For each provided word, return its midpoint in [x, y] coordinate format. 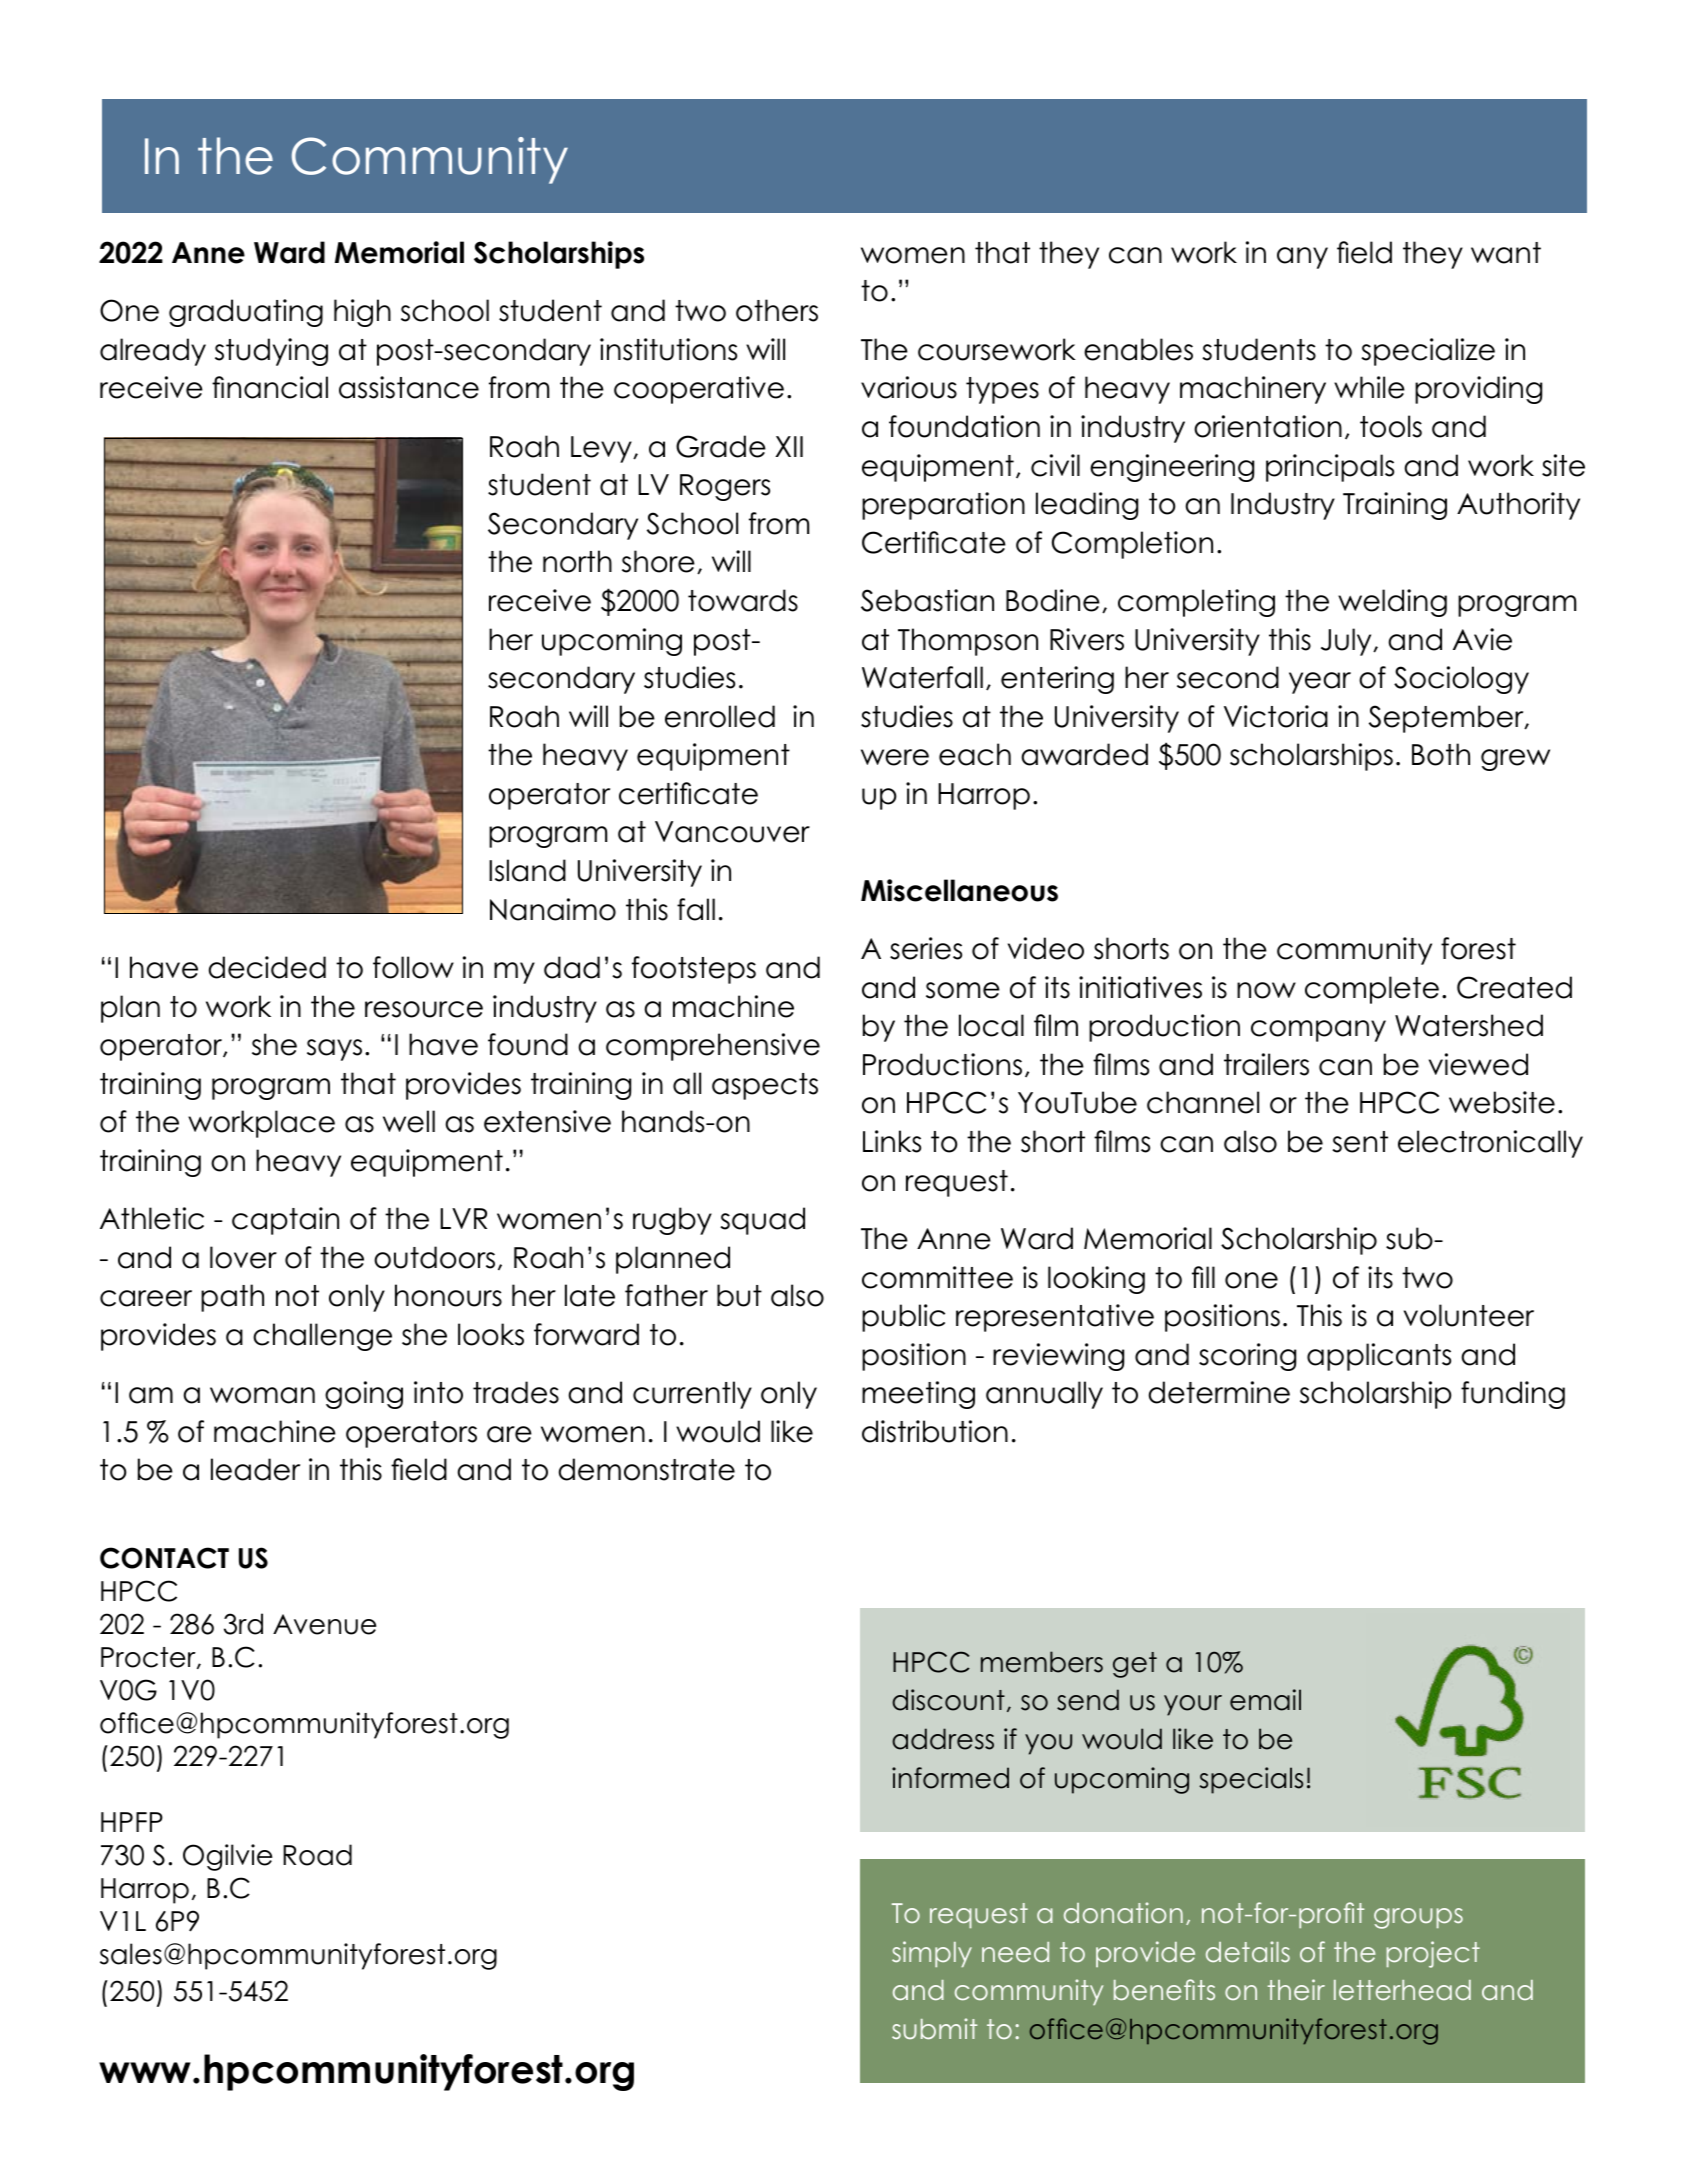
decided [267, 967]
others [777, 310]
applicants [1379, 1357]
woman [262, 1395]
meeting [918, 1395]
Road [317, 1855]
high [362, 313]
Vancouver [732, 832]
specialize [1428, 352]
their [1296, 1989]
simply [932, 1954]
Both [1441, 754]
